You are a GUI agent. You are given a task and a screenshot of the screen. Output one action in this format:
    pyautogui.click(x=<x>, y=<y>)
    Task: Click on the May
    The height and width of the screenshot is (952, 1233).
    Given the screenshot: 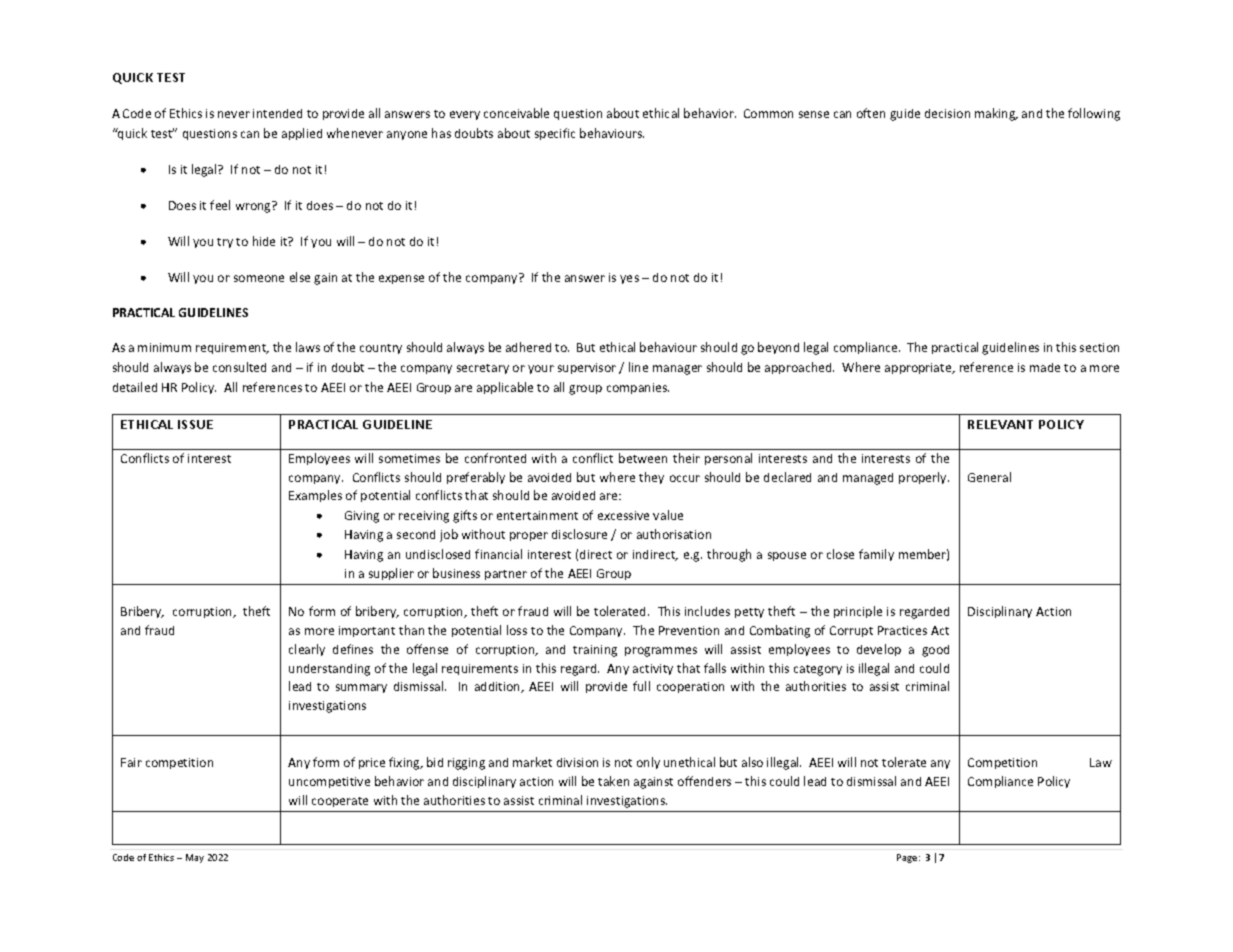 What is the action you would take?
    pyautogui.click(x=195, y=858)
